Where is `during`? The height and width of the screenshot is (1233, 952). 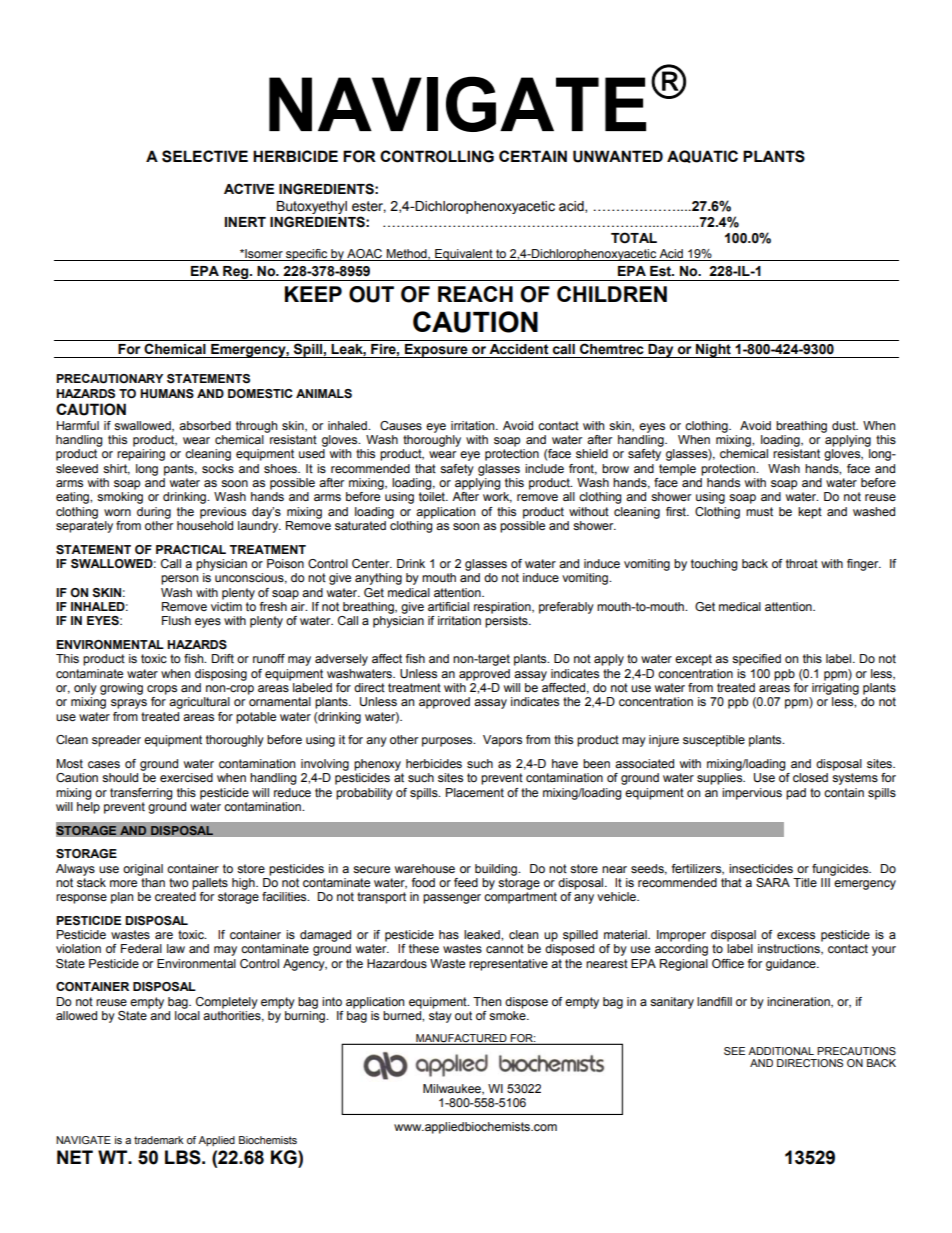
during is located at coordinates (154, 513).
